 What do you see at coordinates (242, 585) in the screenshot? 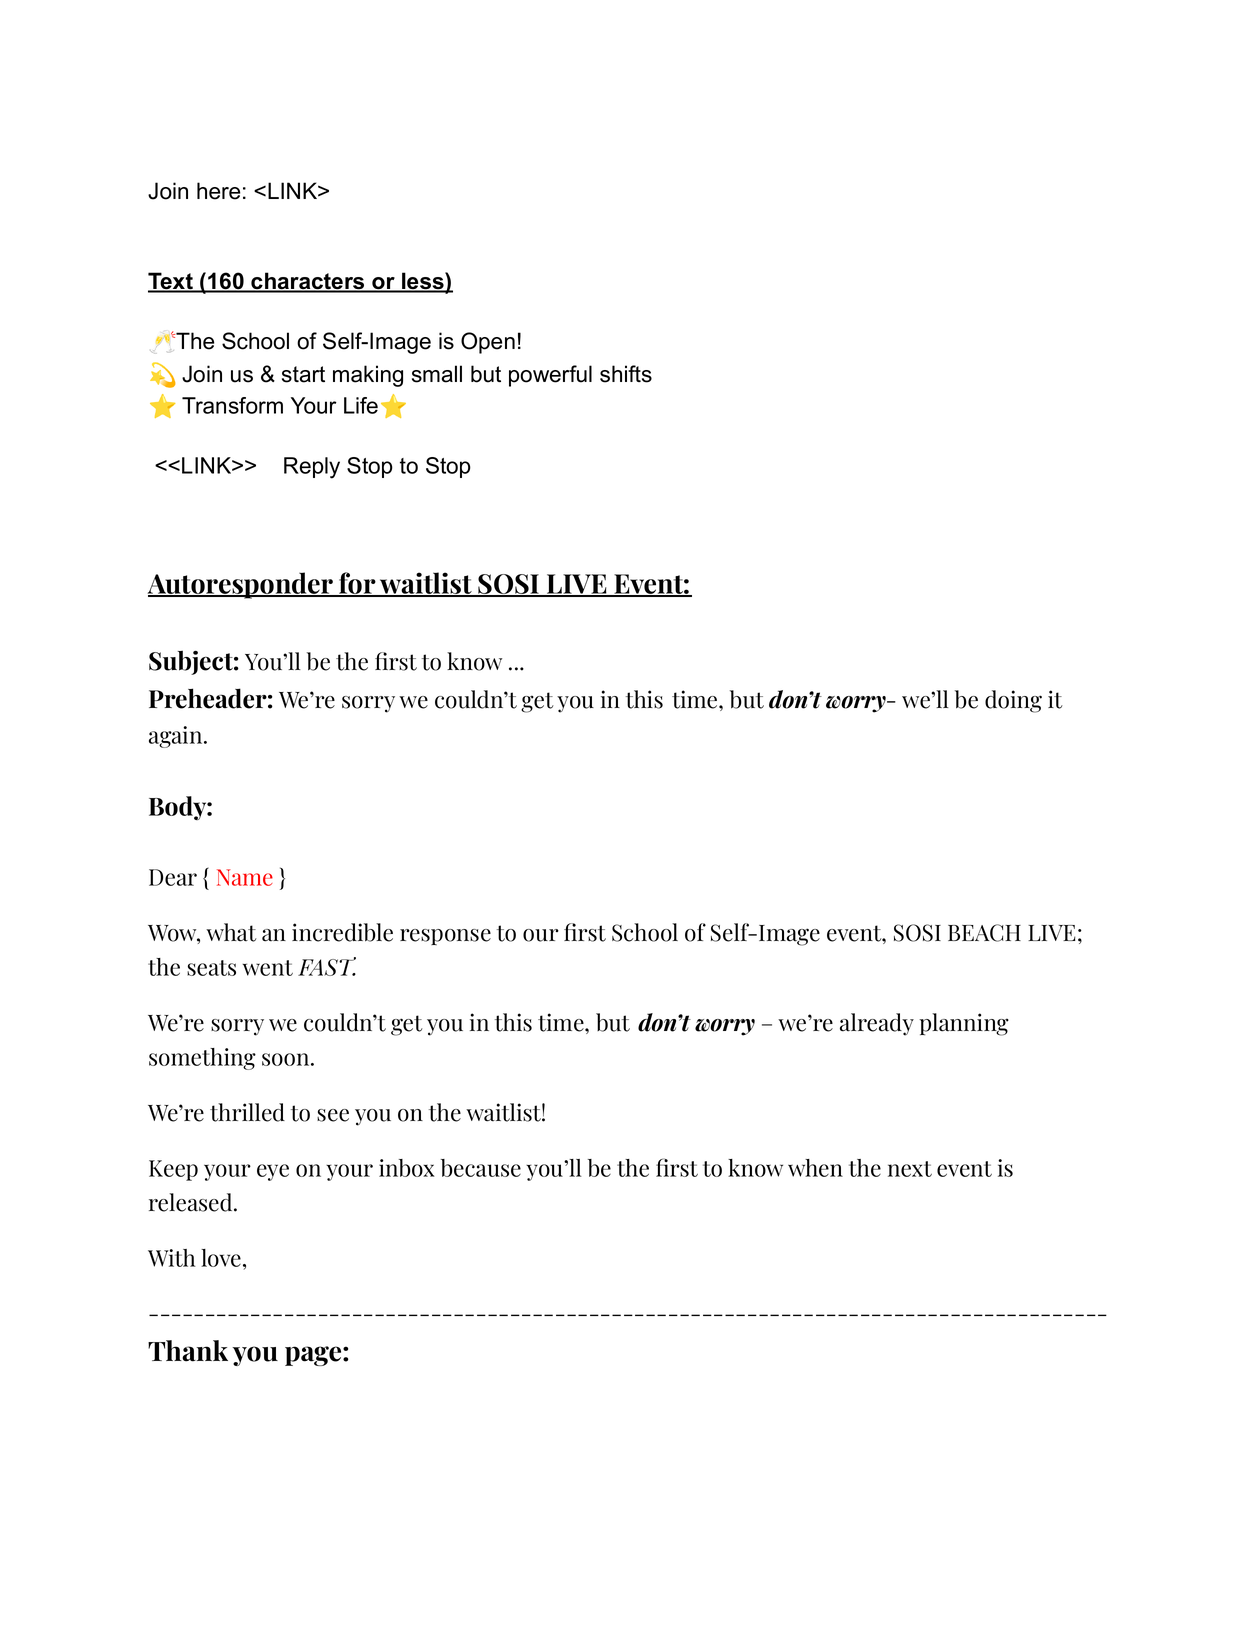
I see `Autoresponder` at bounding box center [242, 585].
